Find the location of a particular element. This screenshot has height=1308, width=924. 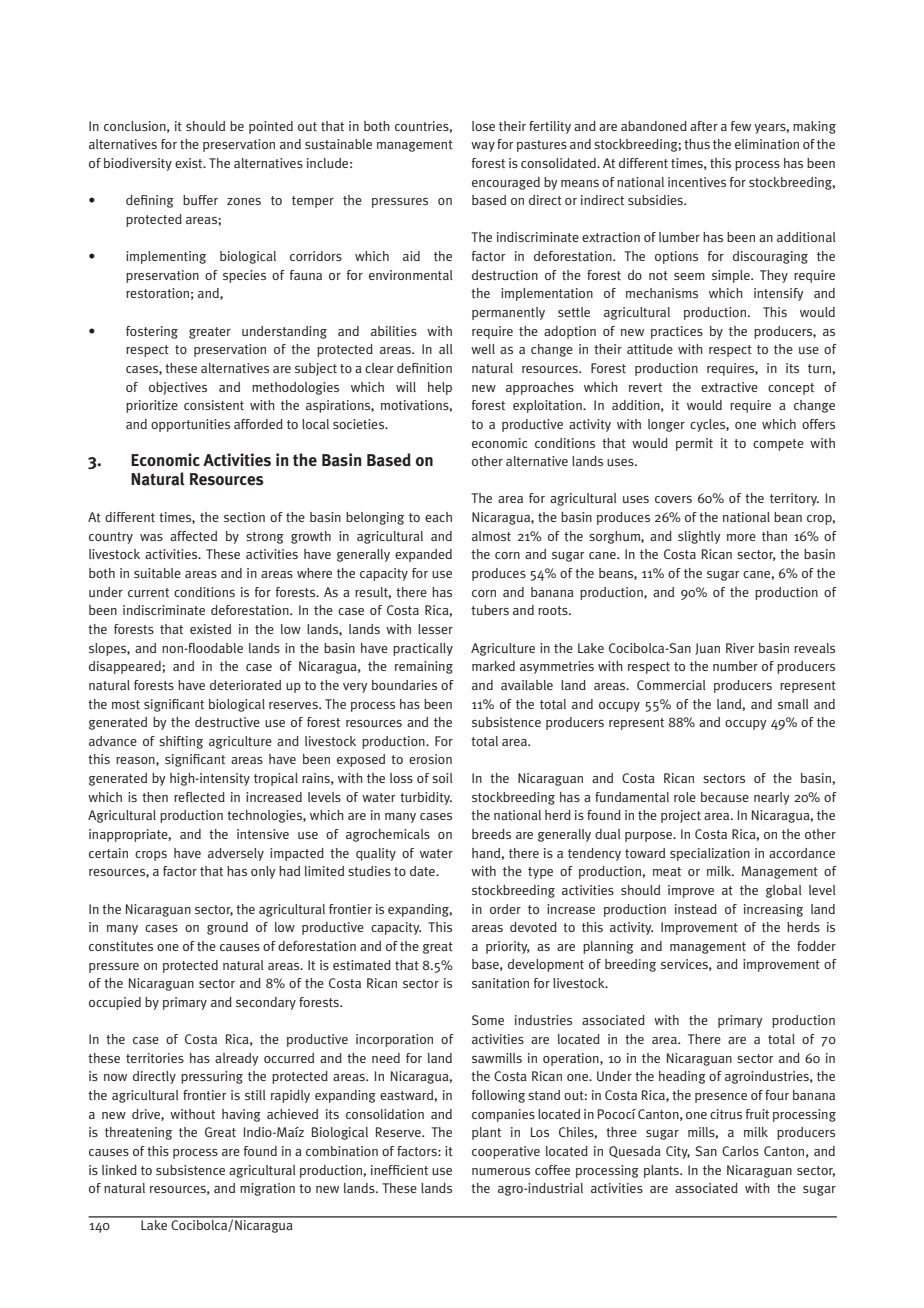

biodiversity is located at coordinates (138, 164).
